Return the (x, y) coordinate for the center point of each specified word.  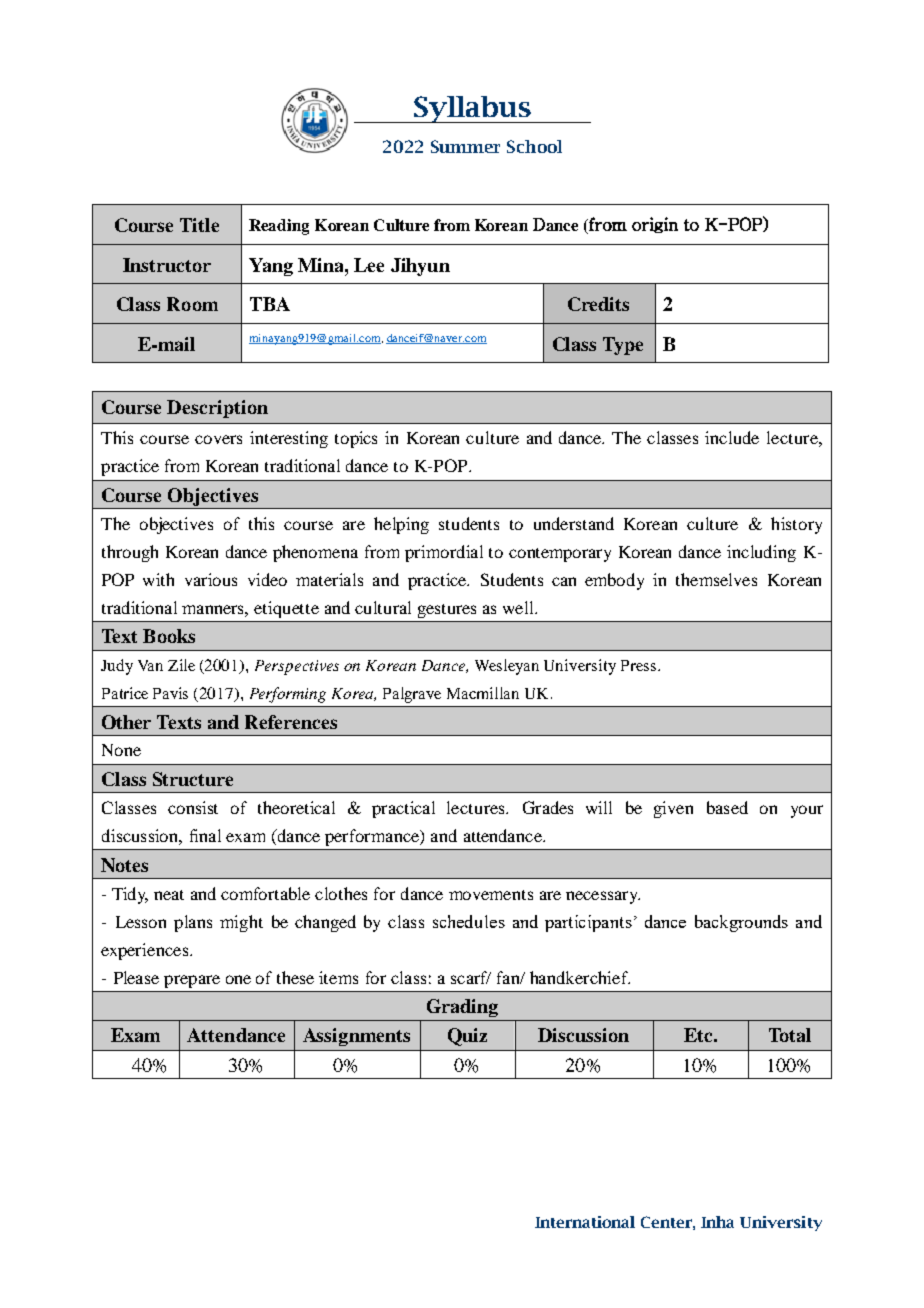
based (727, 807)
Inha (717, 1222)
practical (403, 809)
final (205, 835)
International (585, 1222)
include (732, 437)
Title (199, 225)
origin (655, 225)
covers (218, 439)
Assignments (356, 1037)
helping (401, 525)
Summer (465, 146)
